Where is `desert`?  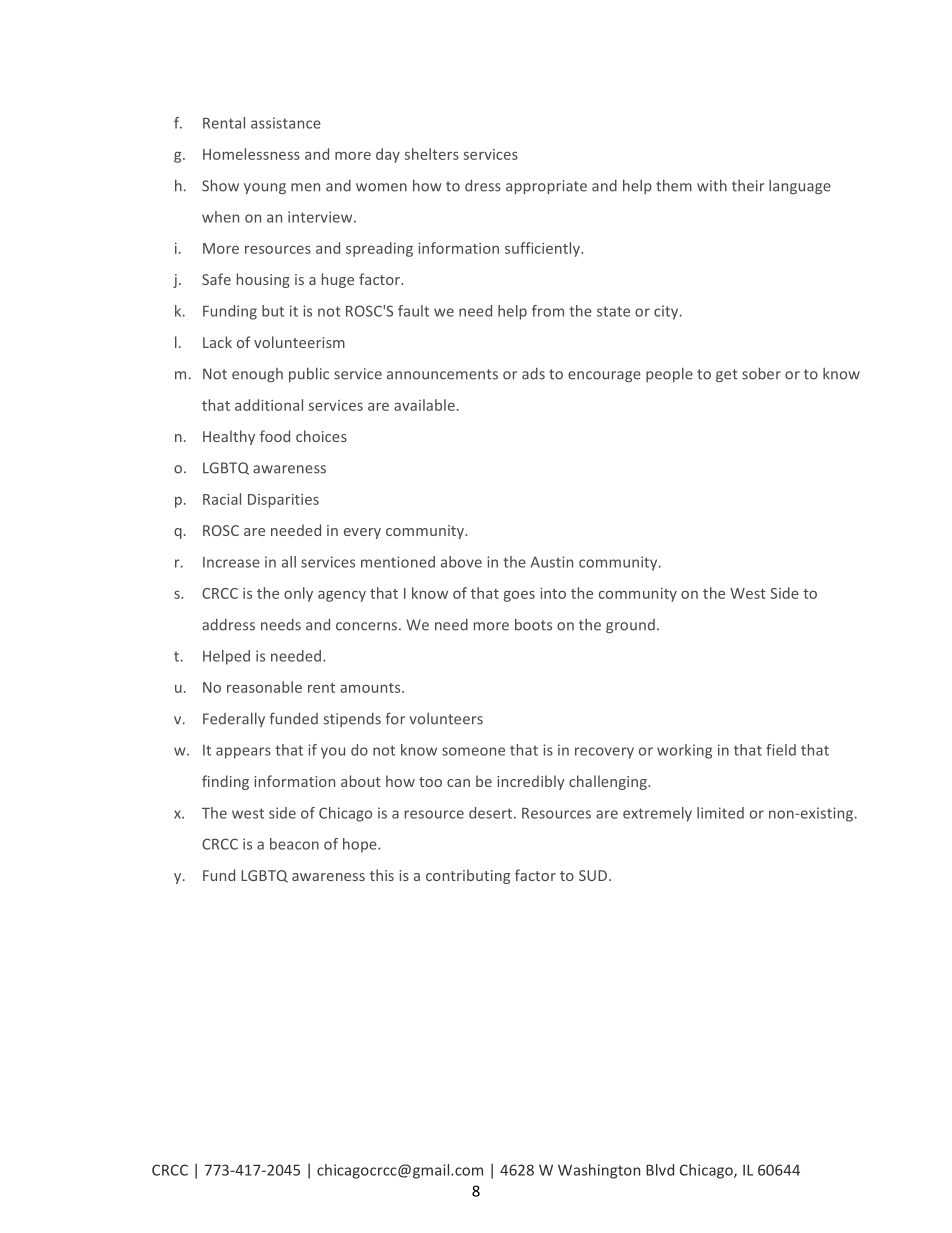 desert is located at coordinates (492, 813).
